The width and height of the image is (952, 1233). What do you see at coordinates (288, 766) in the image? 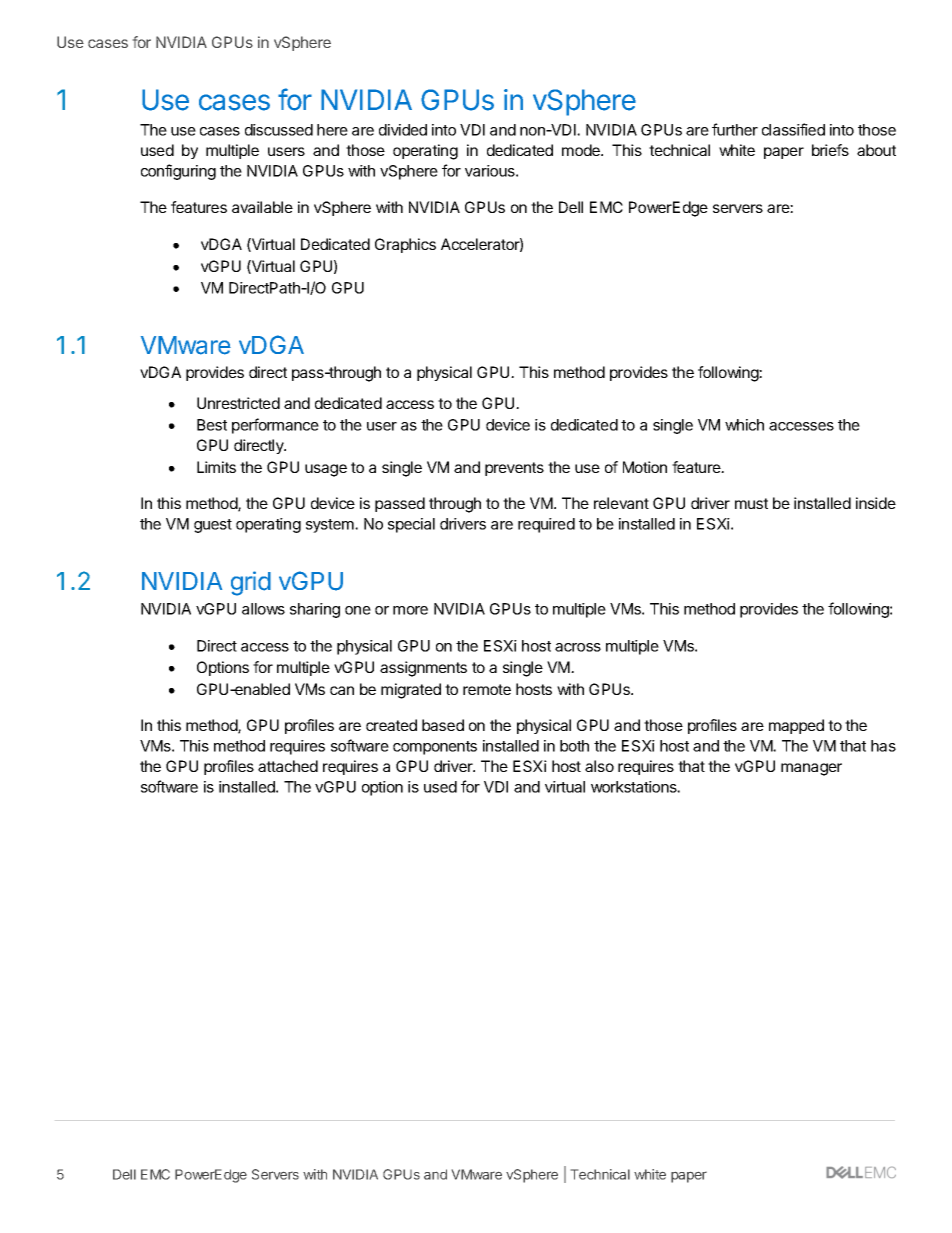
I see `attached` at bounding box center [288, 766].
